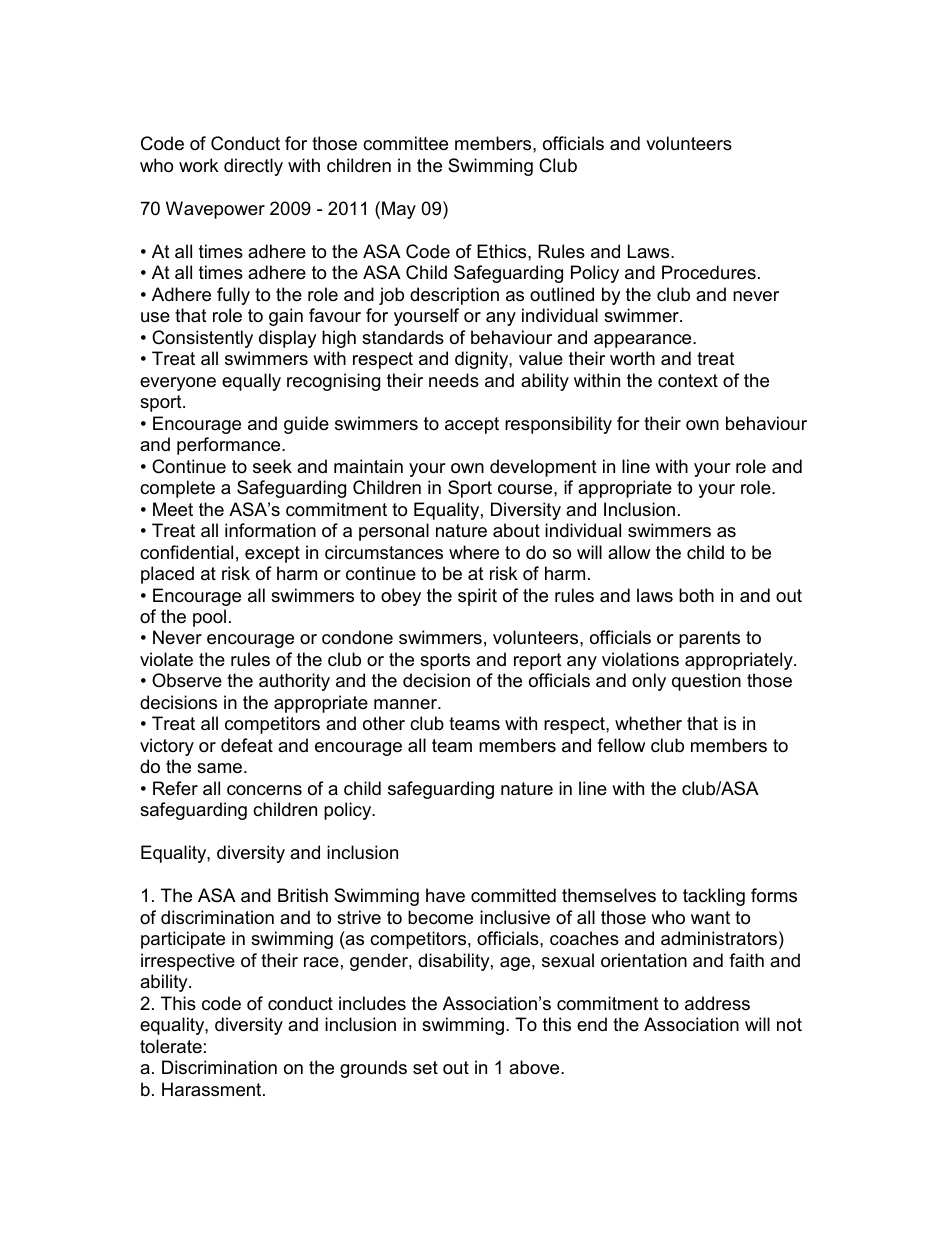 The image size is (952, 1233). Describe the element at coordinates (209, 618) in the screenshot. I see `pool` at that location.
